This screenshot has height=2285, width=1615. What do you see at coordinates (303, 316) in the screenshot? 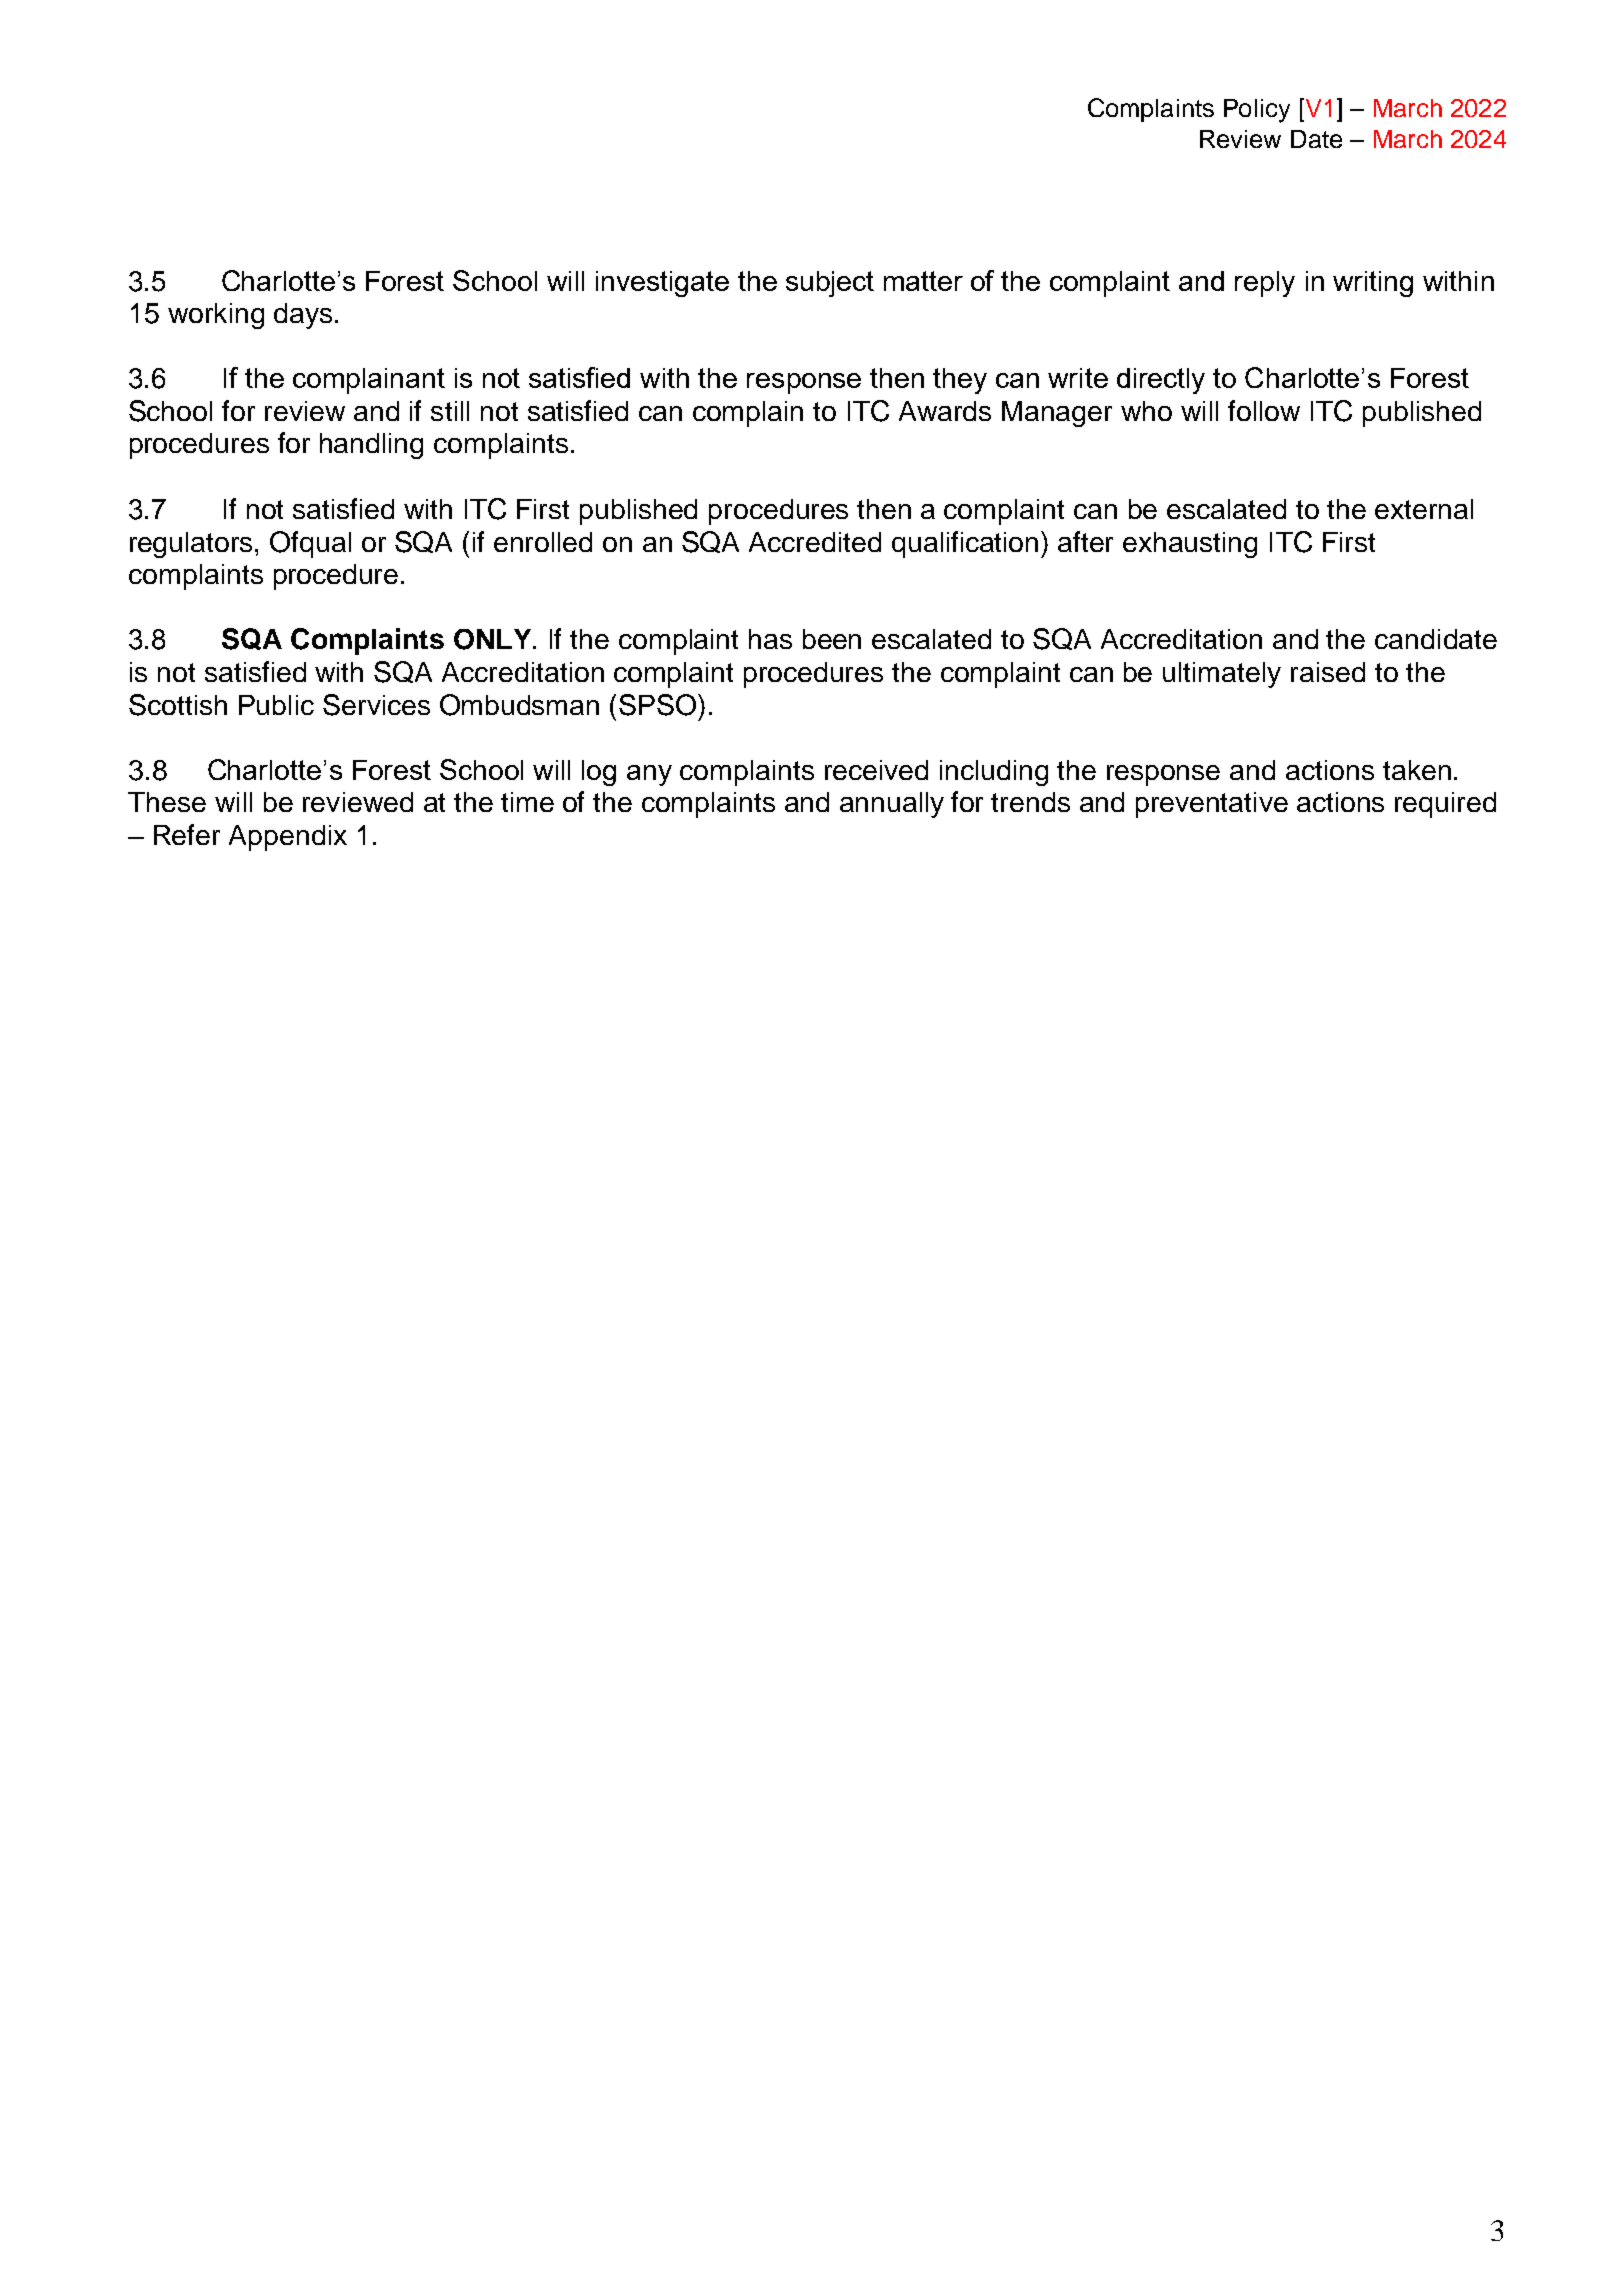
I see `days` at bounding box center [303, 316].
